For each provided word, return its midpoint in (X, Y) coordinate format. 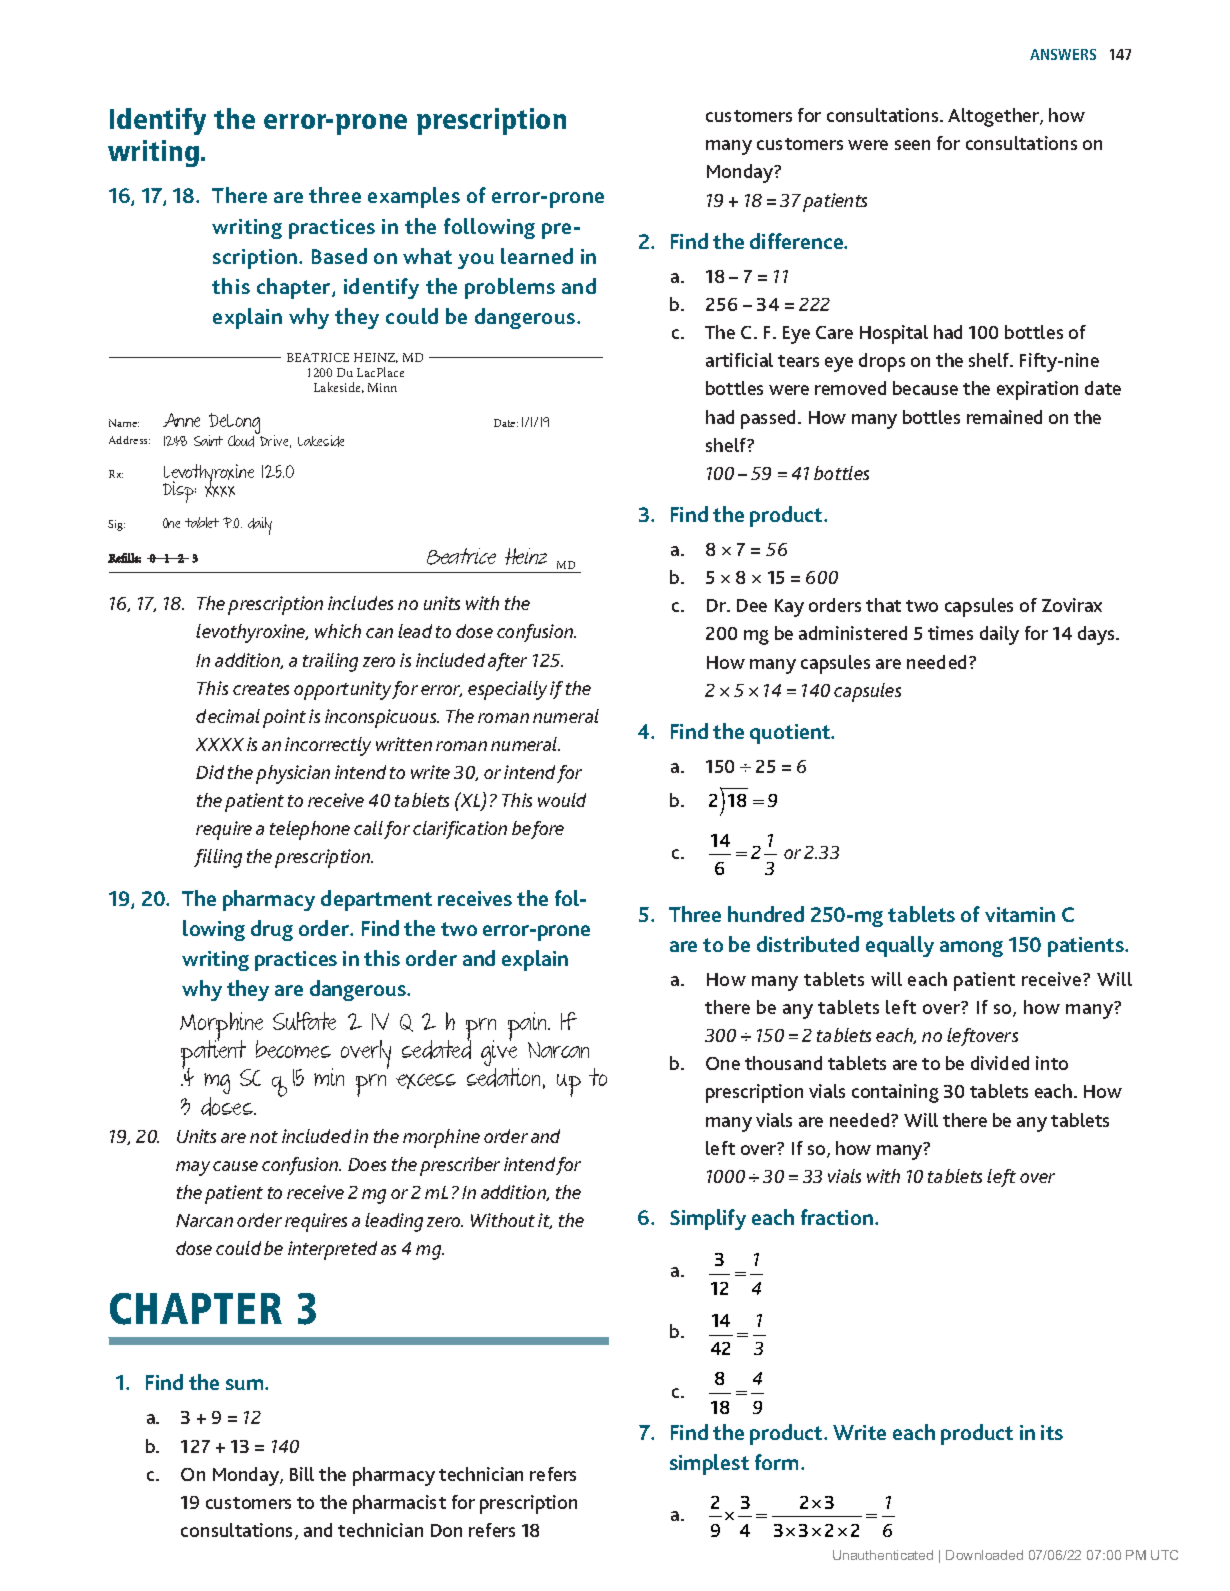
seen (912, 145)
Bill (302, 1474)
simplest (709, 1464)
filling (218, 858)
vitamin (1020, 914)
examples (414, 197)
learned (537, 256)
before (538, 830)
